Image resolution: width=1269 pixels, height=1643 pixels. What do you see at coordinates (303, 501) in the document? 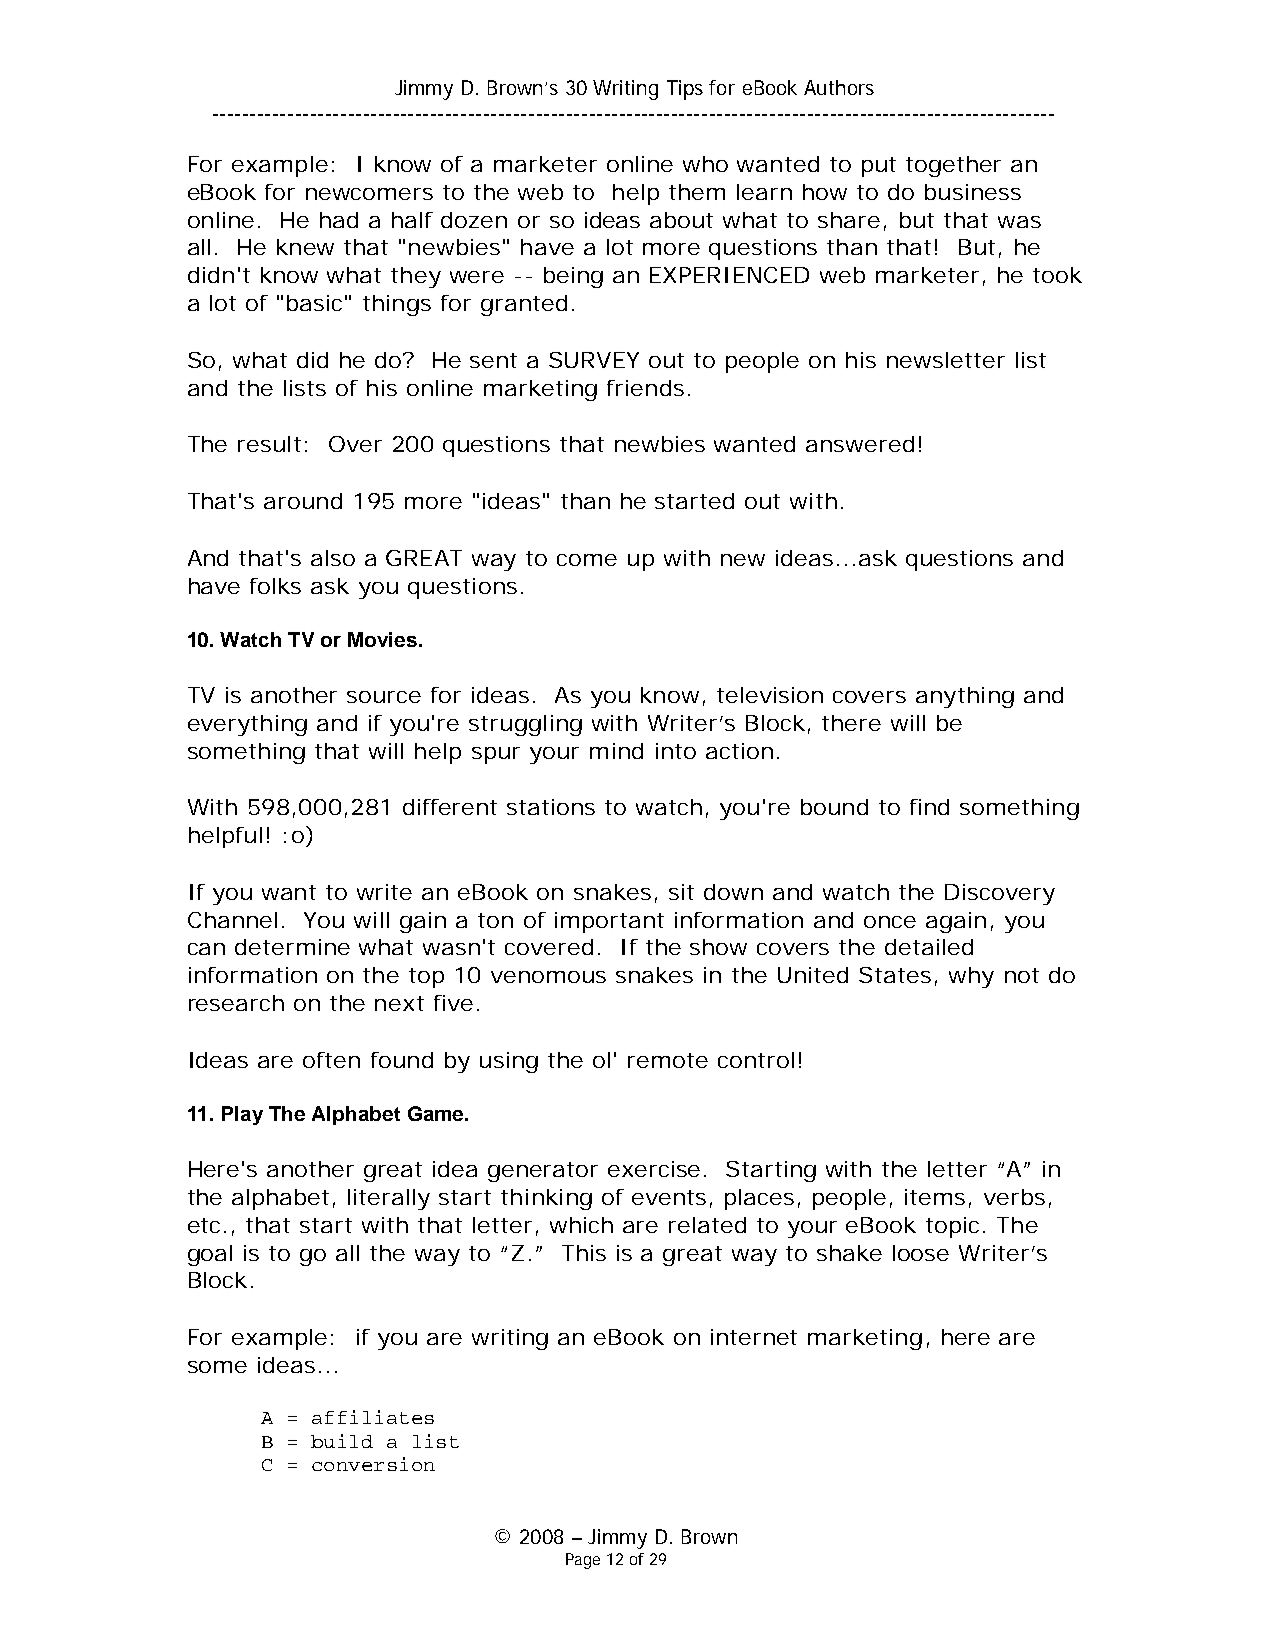
I see `around` at bounding box center [303, 501].
